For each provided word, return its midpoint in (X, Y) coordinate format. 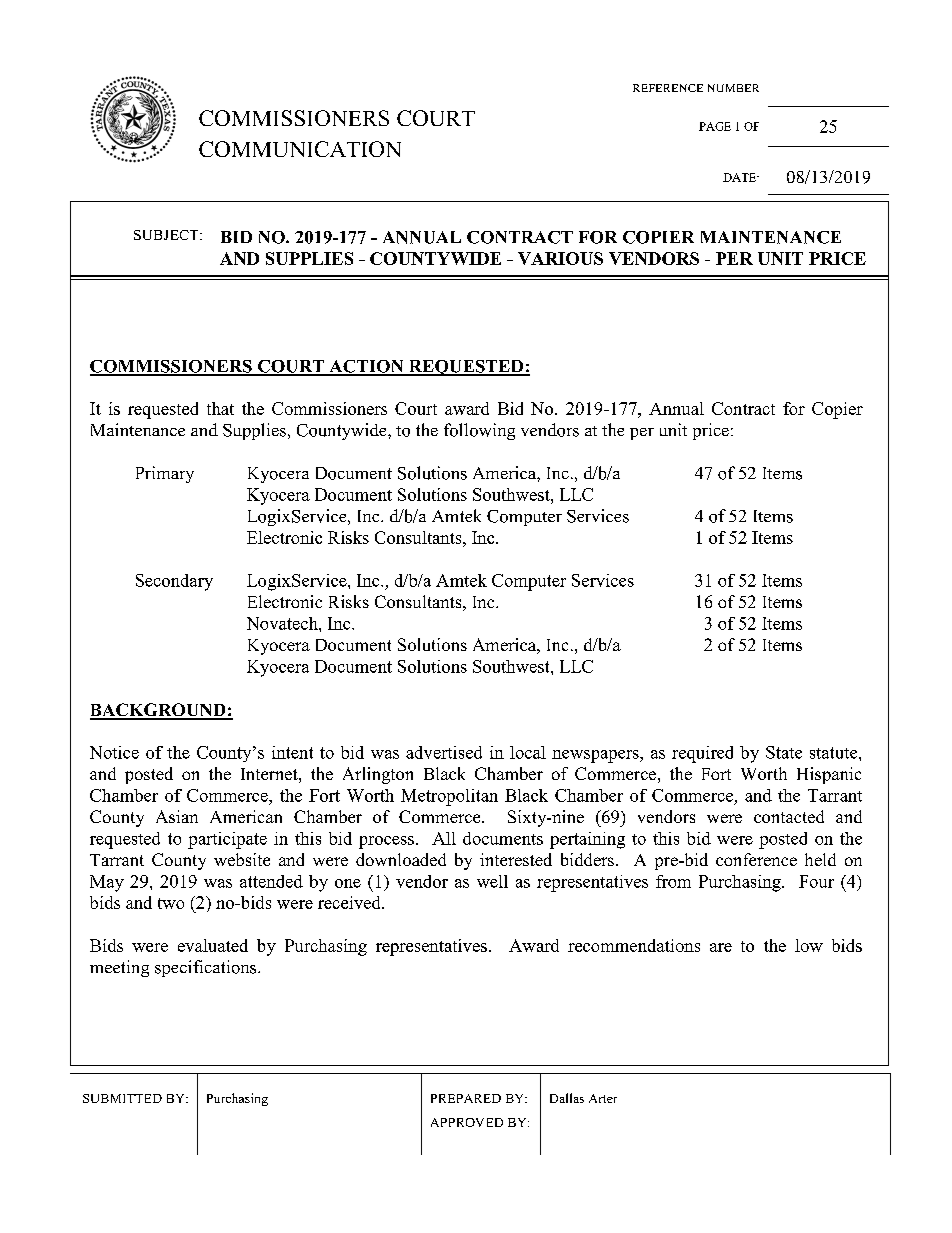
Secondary (174, 582)
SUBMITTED (122, 1098)
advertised (444, 752)
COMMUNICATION (300, 149)
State (784, 752)
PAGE (715, 126)
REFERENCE (668, 88)
